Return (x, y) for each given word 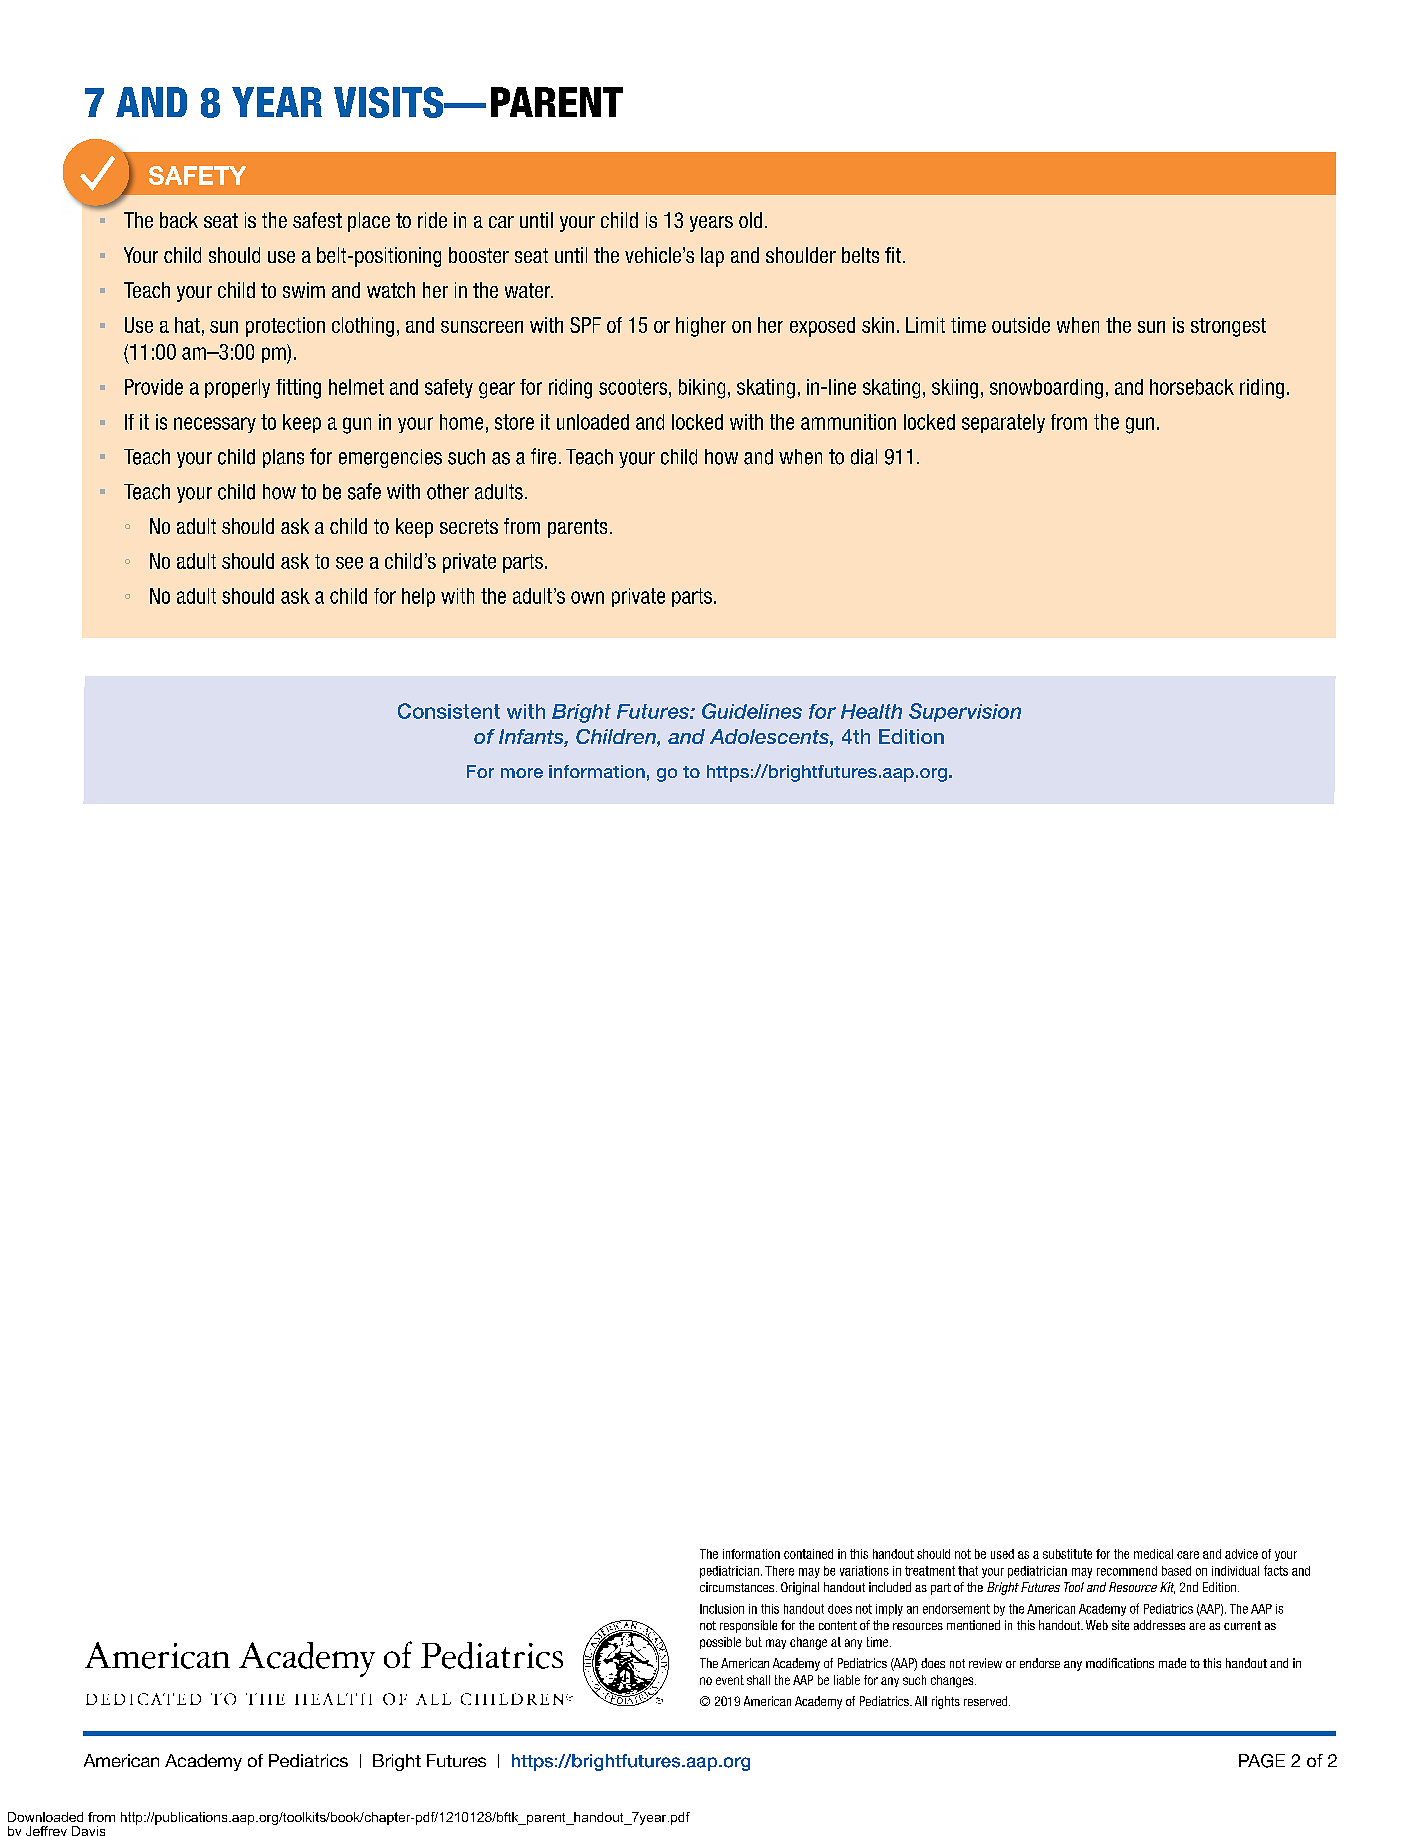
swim (304, 290)
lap (712, 257)
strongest (1228, 327)
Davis (88, 1831)
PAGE (1262, 1761)
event (730, 1680)
